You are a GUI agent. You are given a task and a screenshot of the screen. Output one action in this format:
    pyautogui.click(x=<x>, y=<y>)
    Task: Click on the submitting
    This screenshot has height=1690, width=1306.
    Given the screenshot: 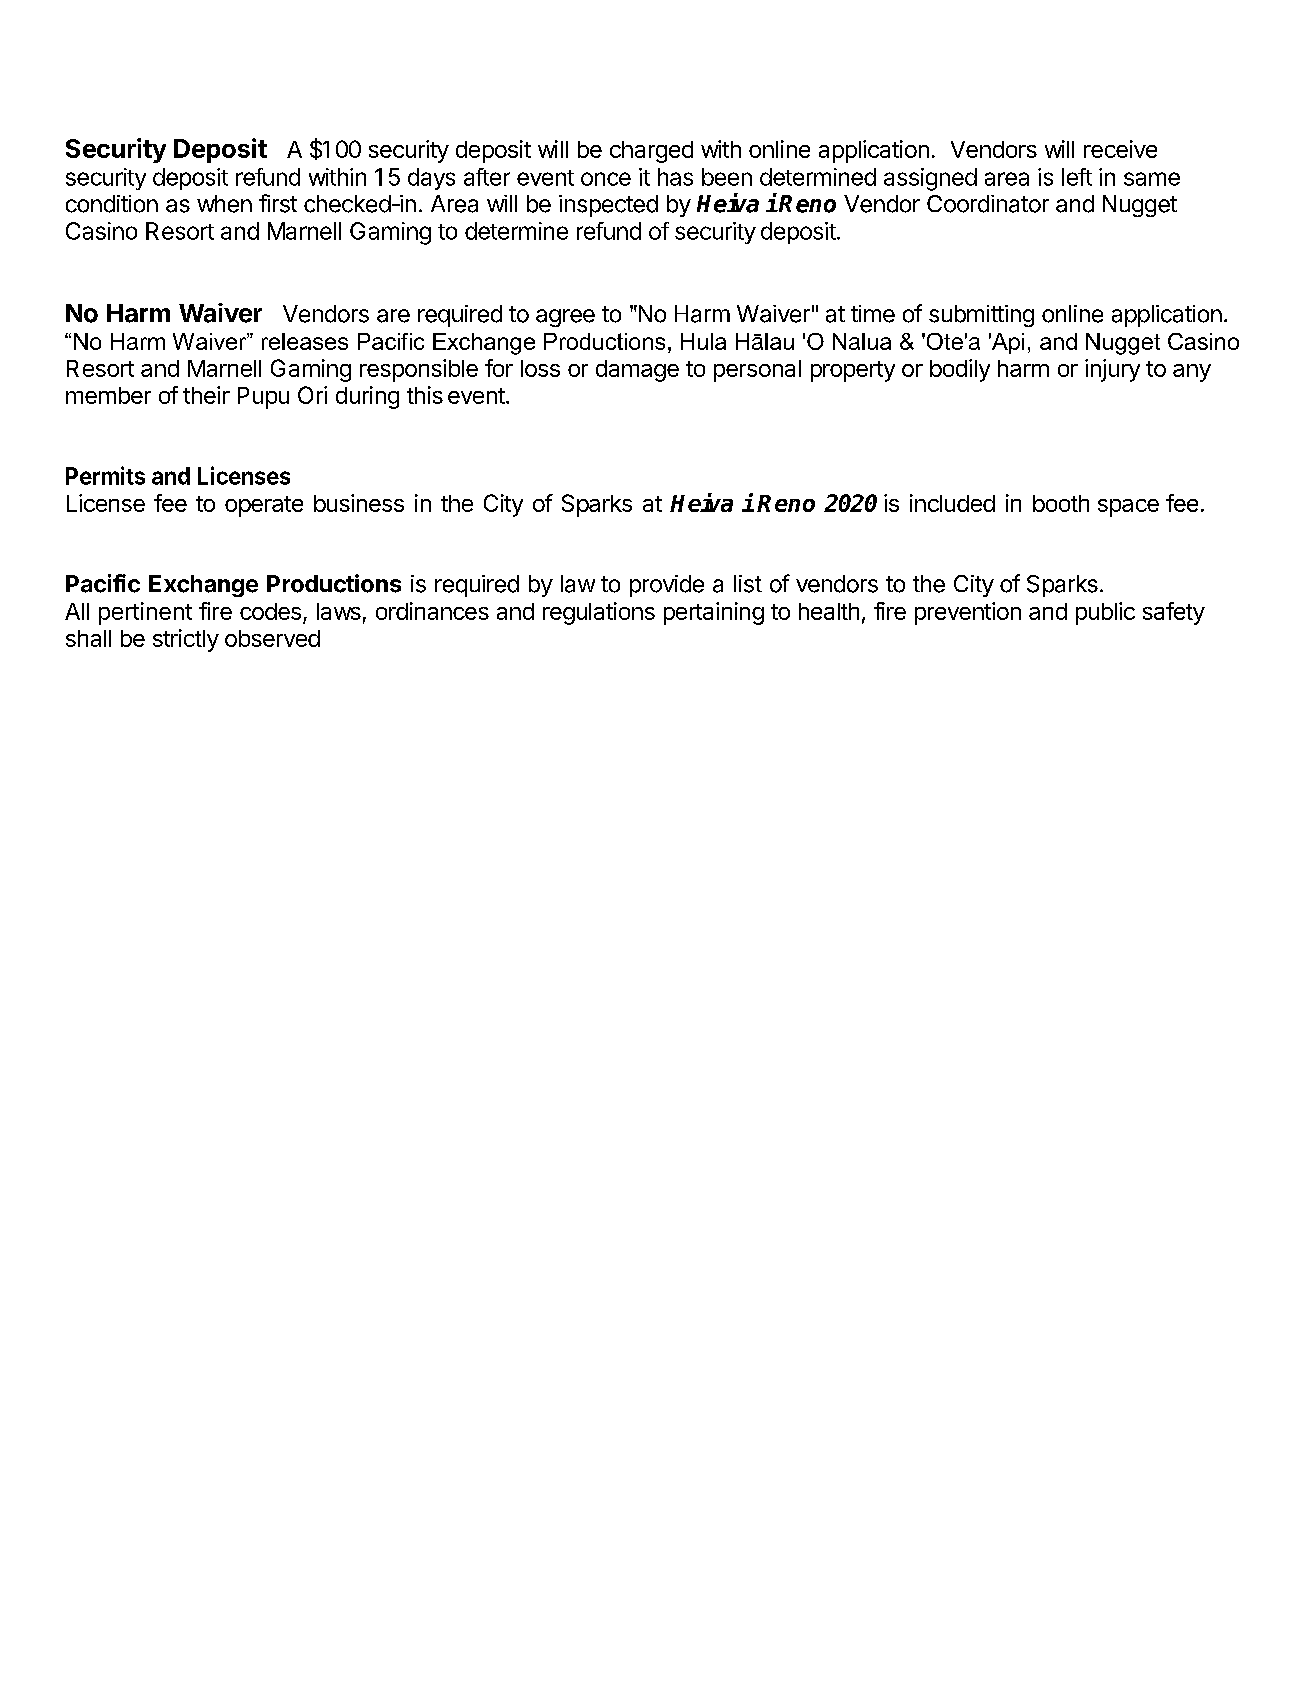 What is the action you would take?
    pyautogui.click(x=981, y=316)
